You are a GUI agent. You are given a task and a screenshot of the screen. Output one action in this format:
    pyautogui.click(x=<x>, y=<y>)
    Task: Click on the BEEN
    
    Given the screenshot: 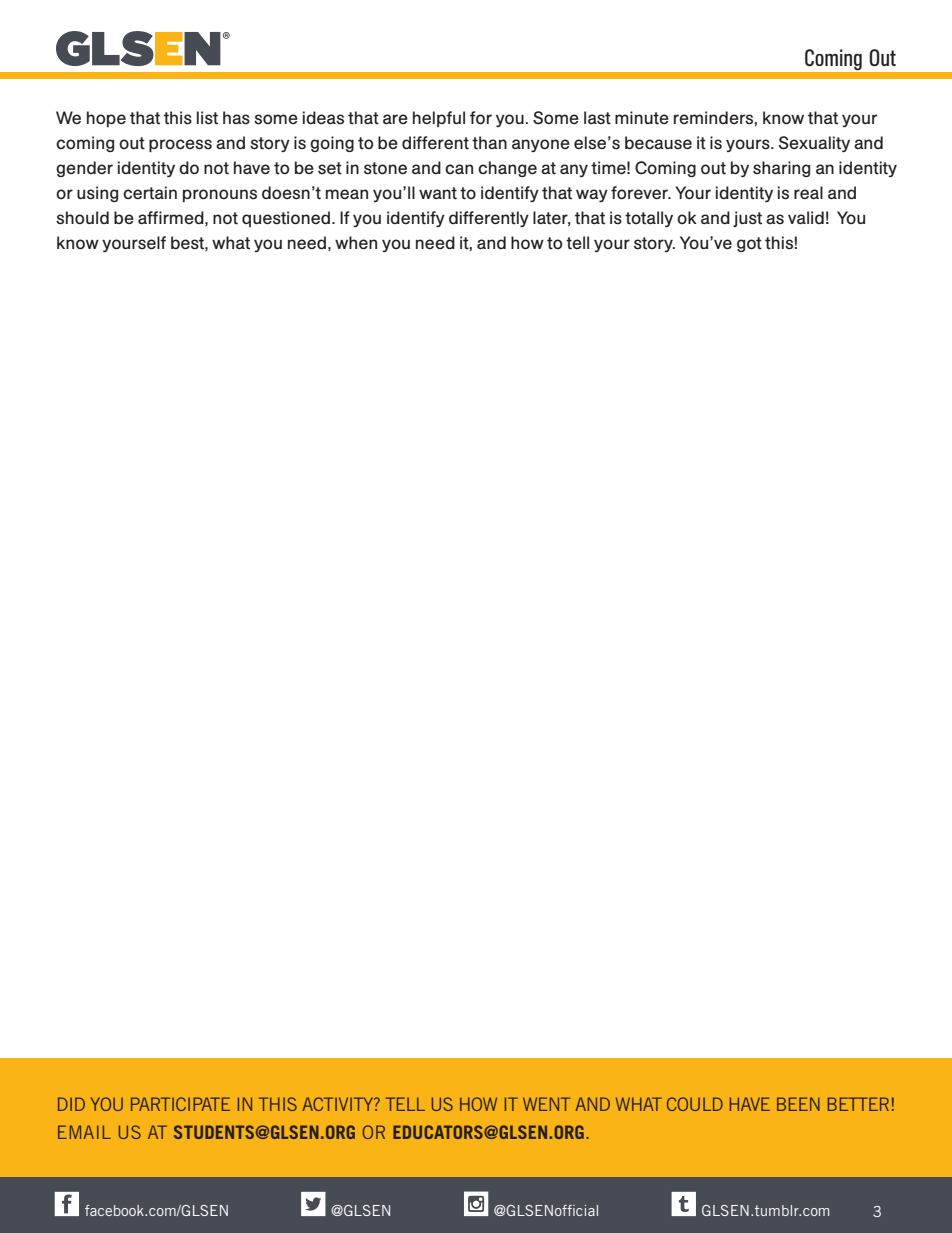 What is the action you would take?
    pyautogui.click(x=798, y=1104)
